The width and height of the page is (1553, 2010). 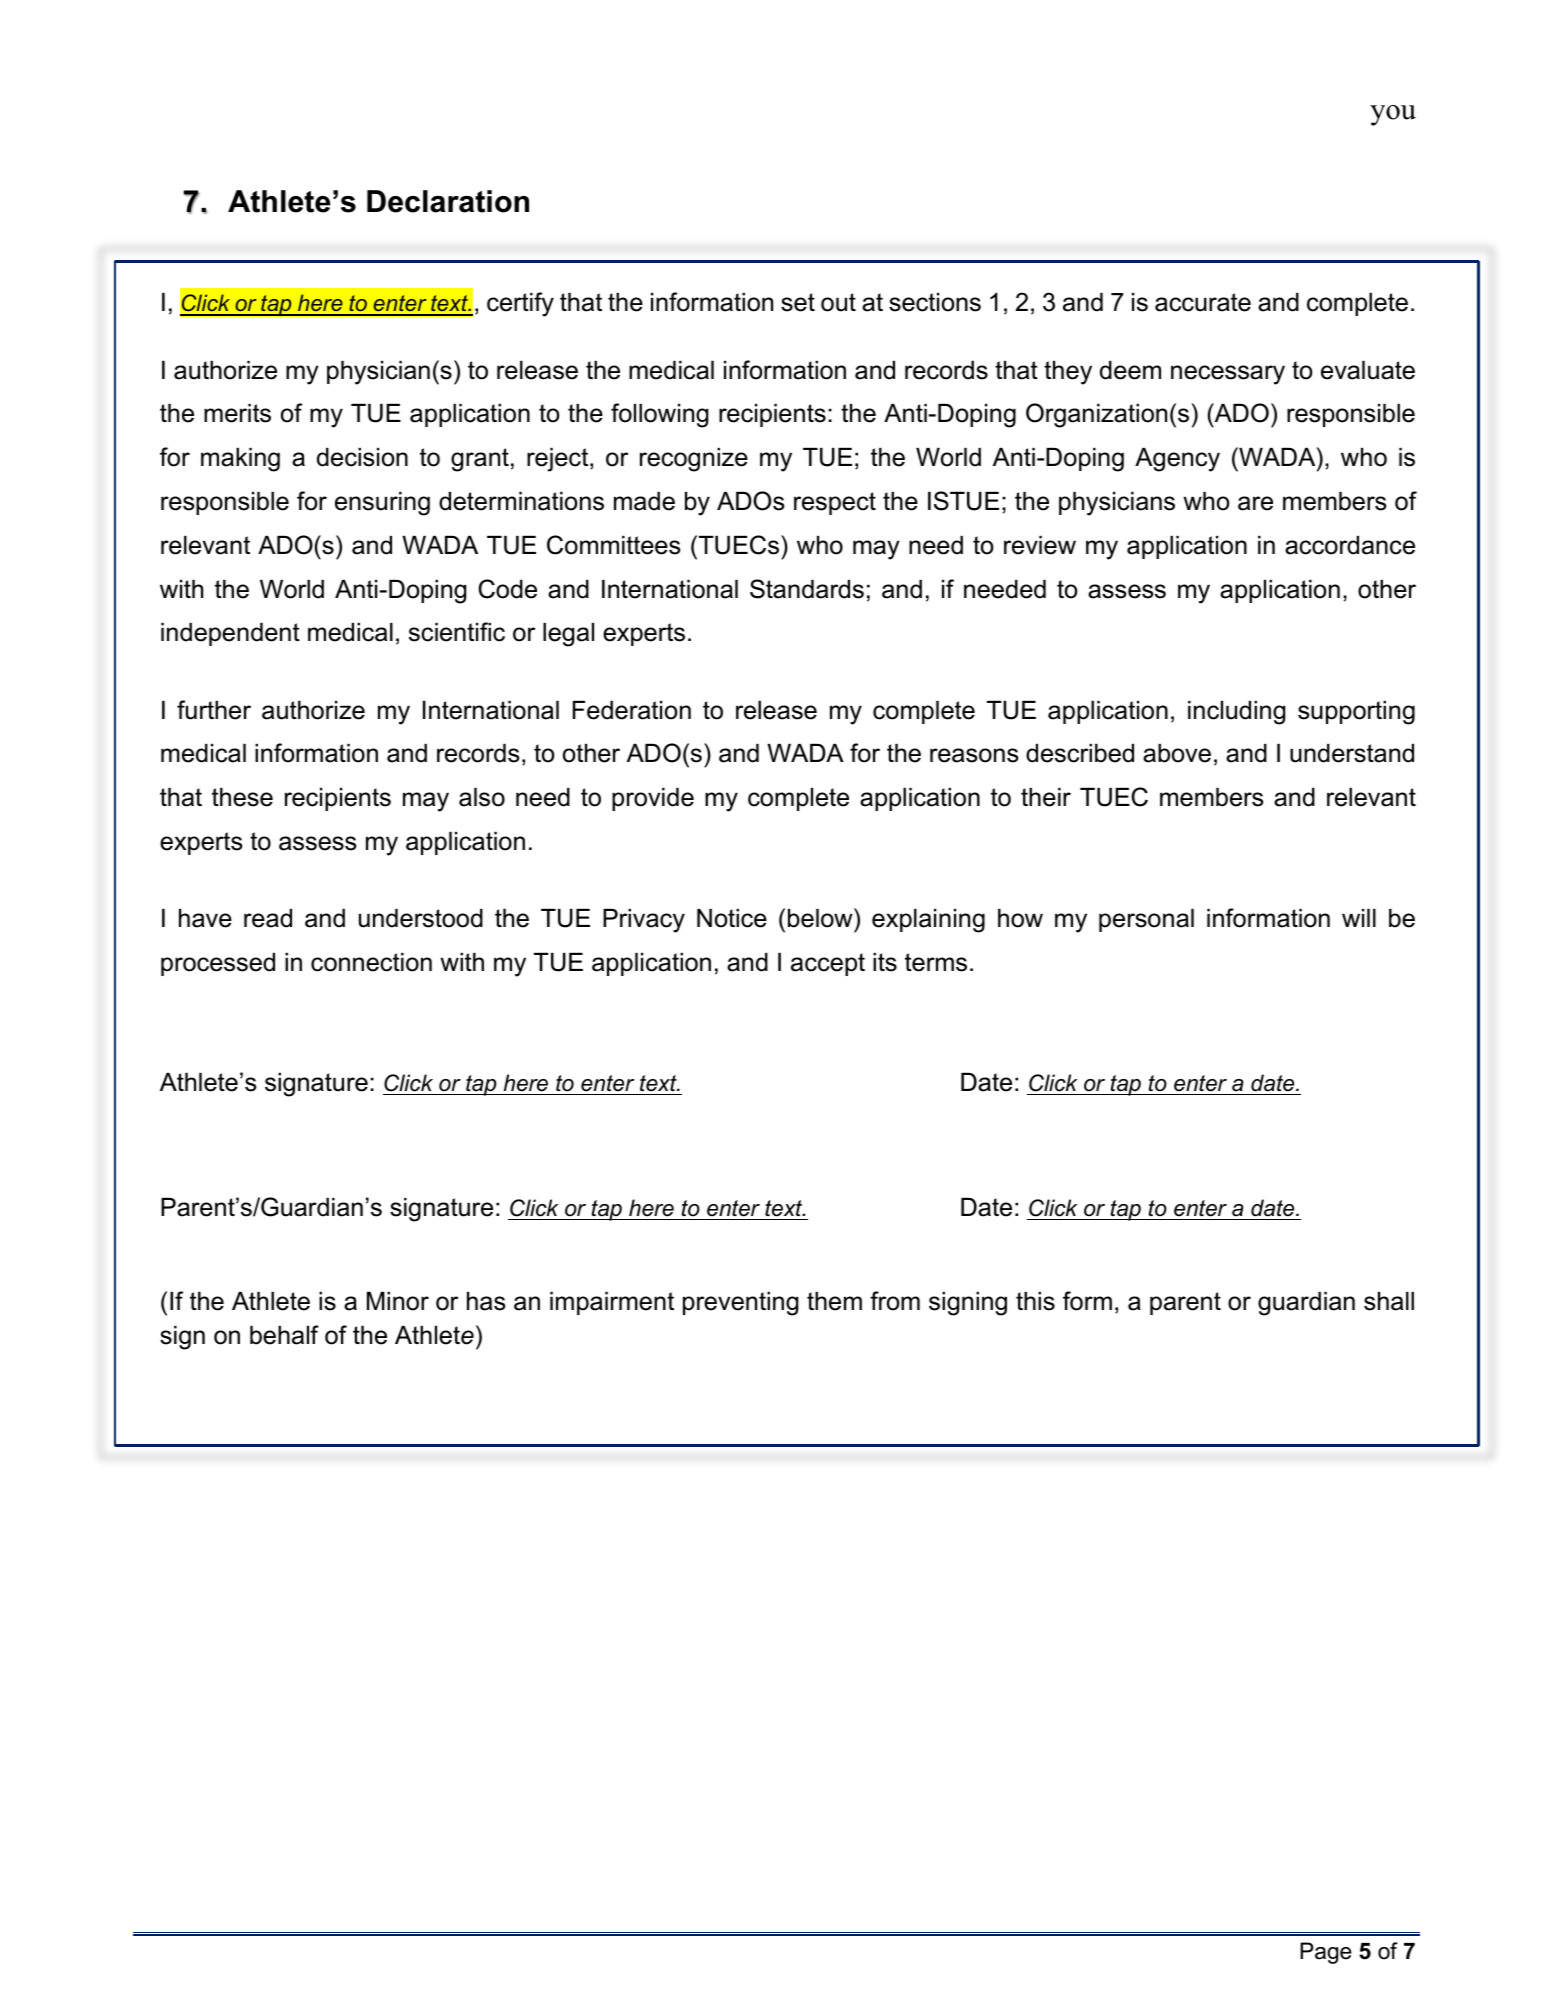 I want to click on set, so click(x=798, y=302).
